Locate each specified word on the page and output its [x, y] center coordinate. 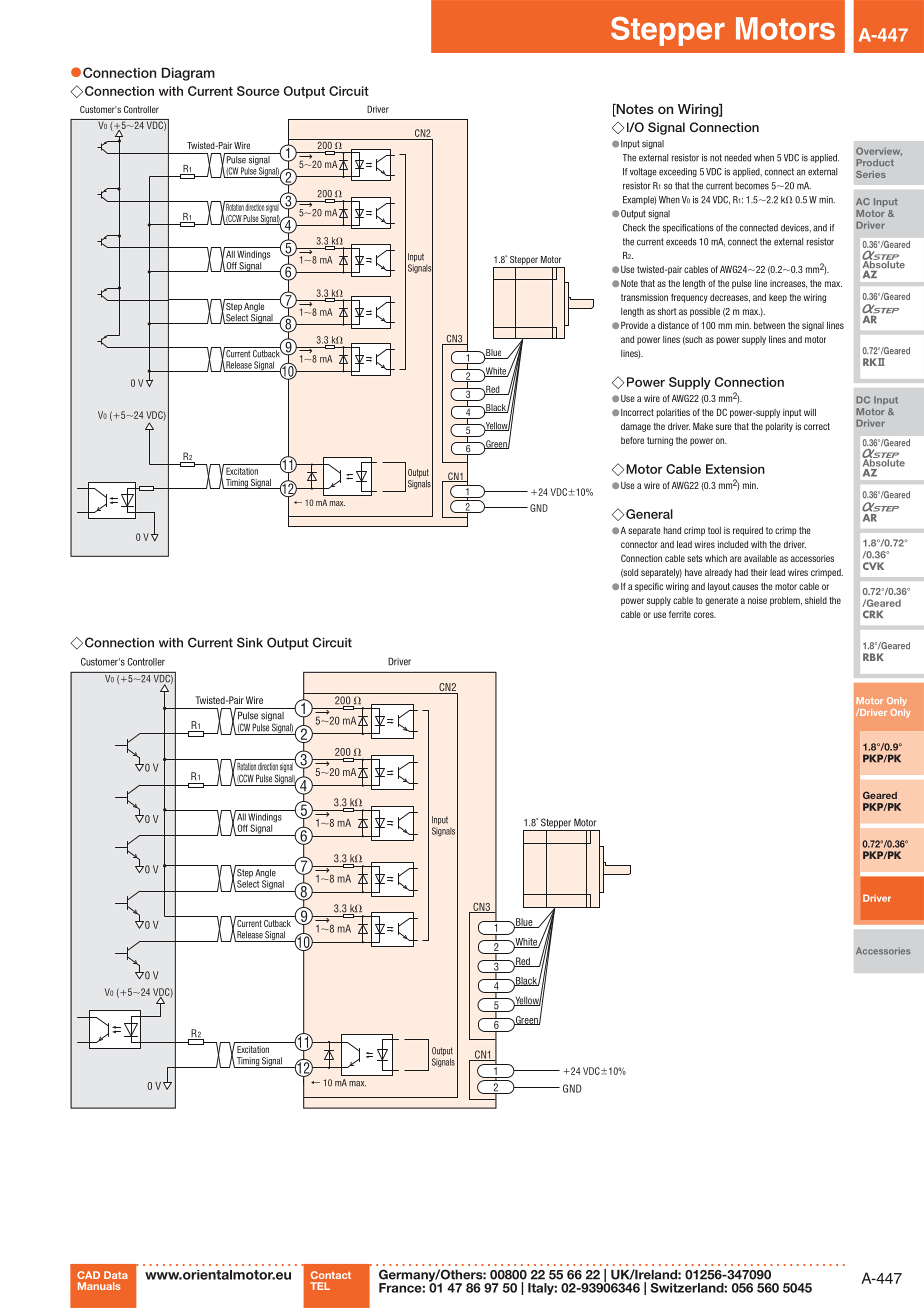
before [632, 440]
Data [116, 1275]
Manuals [99, 1286]
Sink [250, 642]
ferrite [680, 614]
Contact [331, 1275]
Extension [735, 469]
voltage [643, 172]
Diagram [188, 74]
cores [705, 615]
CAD [88, 1275]
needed [738, 158]
